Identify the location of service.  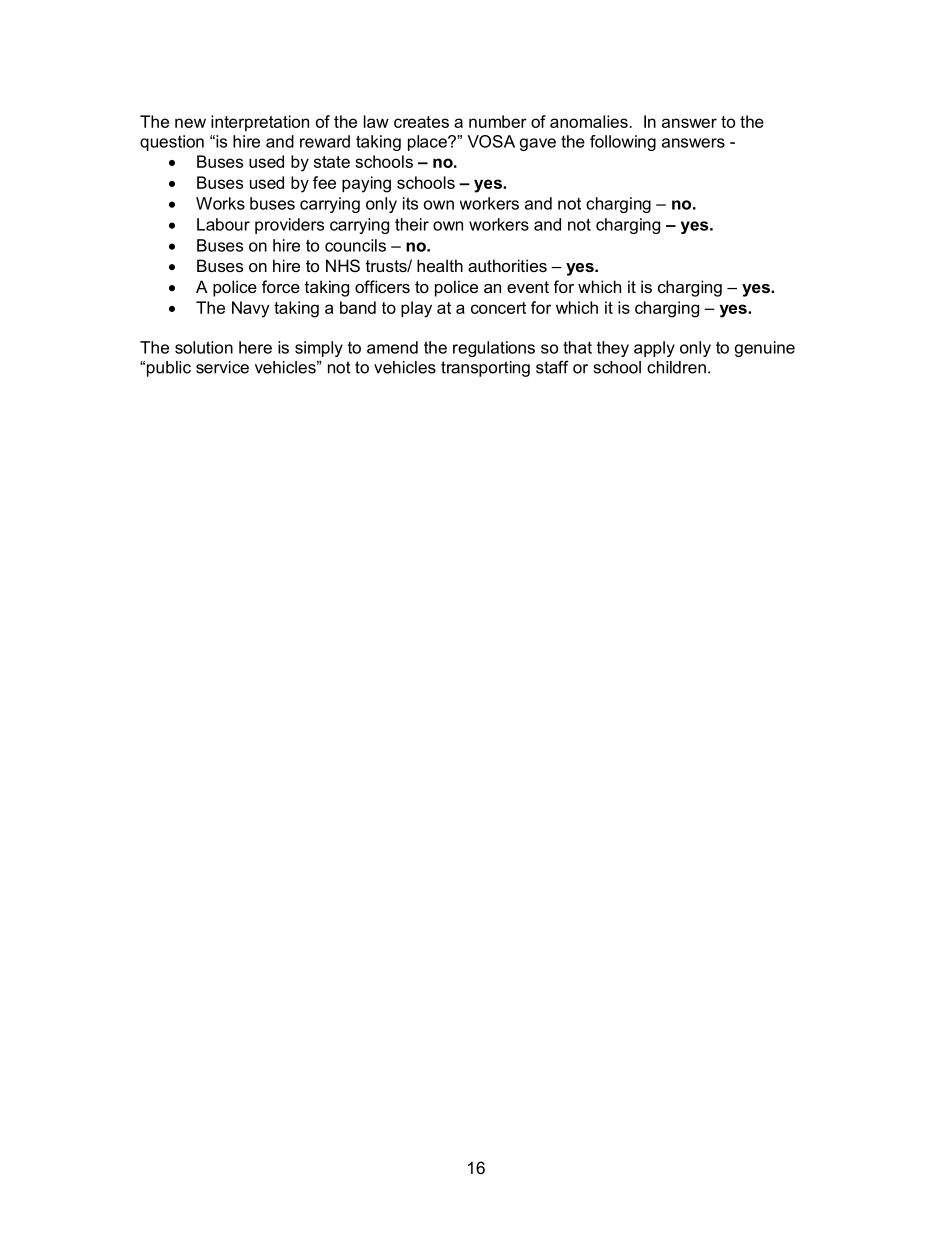
(222, 367).
